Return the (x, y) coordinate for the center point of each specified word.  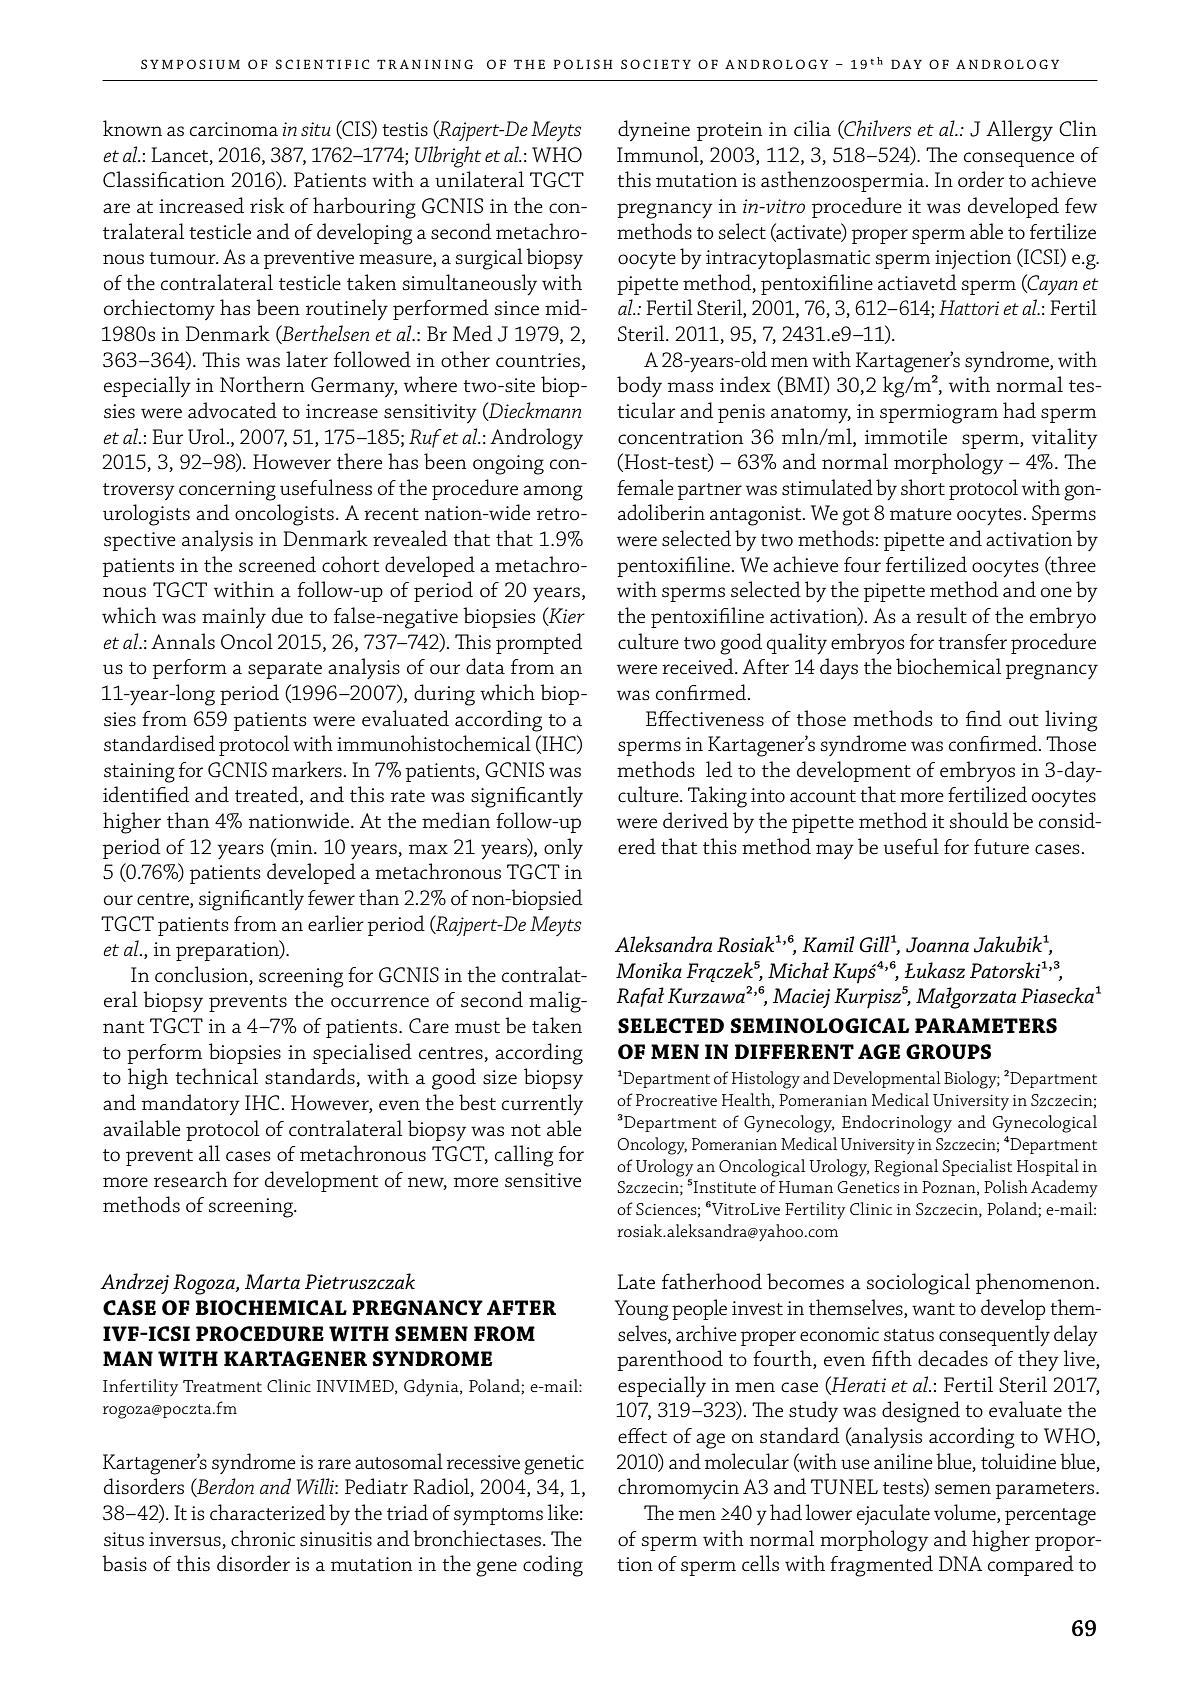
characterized (268, 1512)
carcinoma (234, 129)
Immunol (659, 154)
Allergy (1019, 131)
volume (966, 1513)
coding (553, 1566)
